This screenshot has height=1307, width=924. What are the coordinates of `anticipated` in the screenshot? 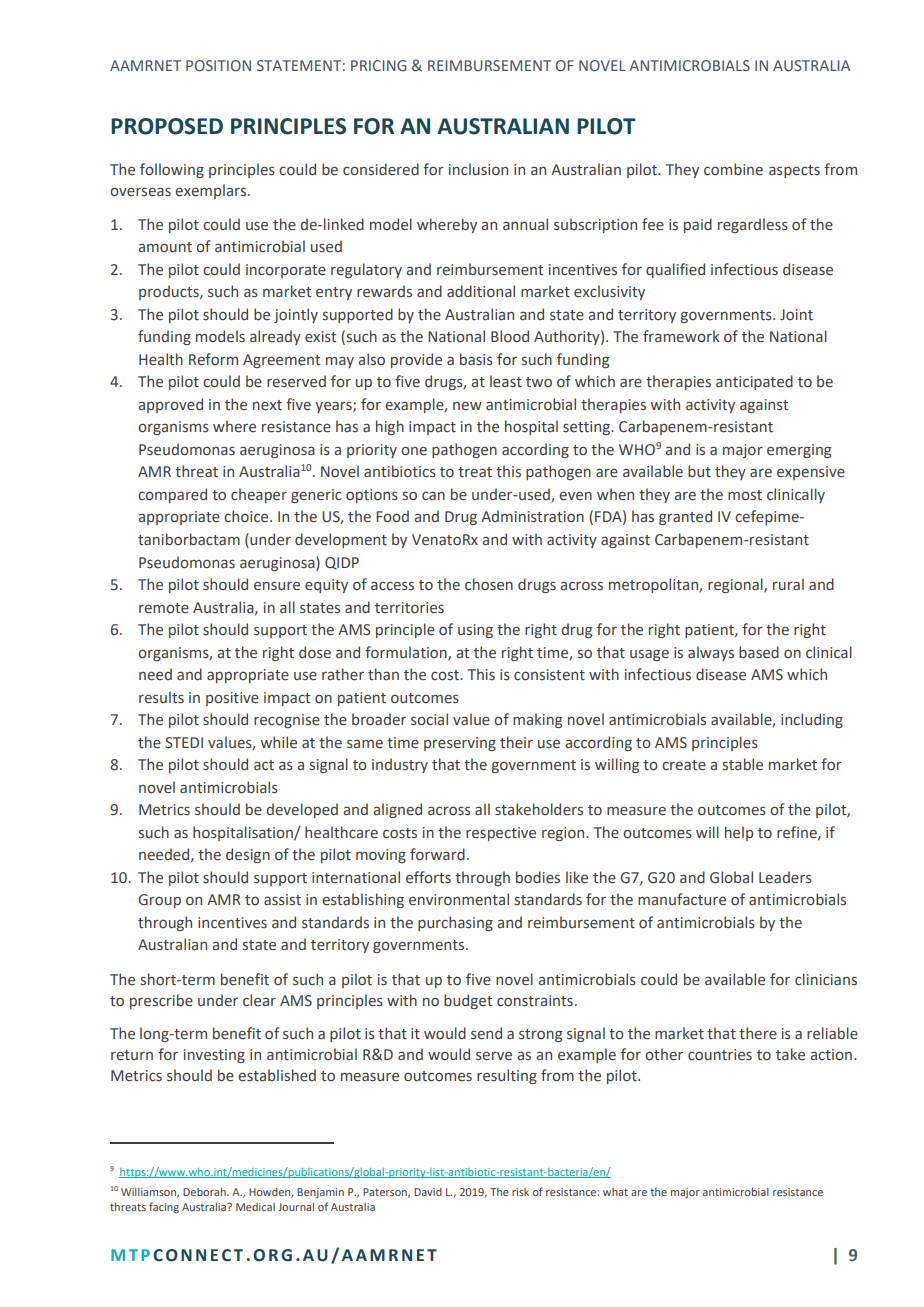 It's located at (754, 382).
